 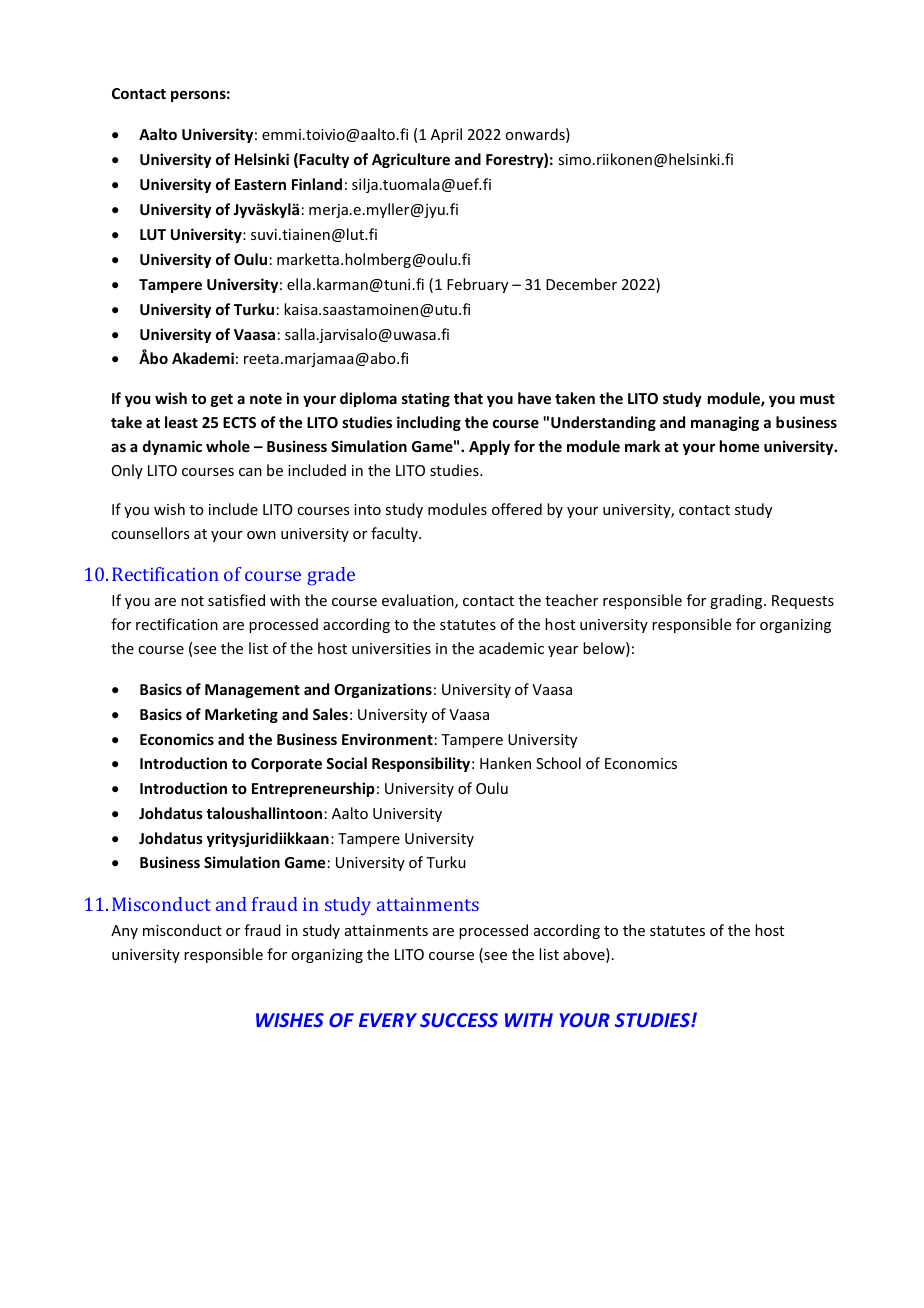 I want to click on February, so click(x=477, y=285).
